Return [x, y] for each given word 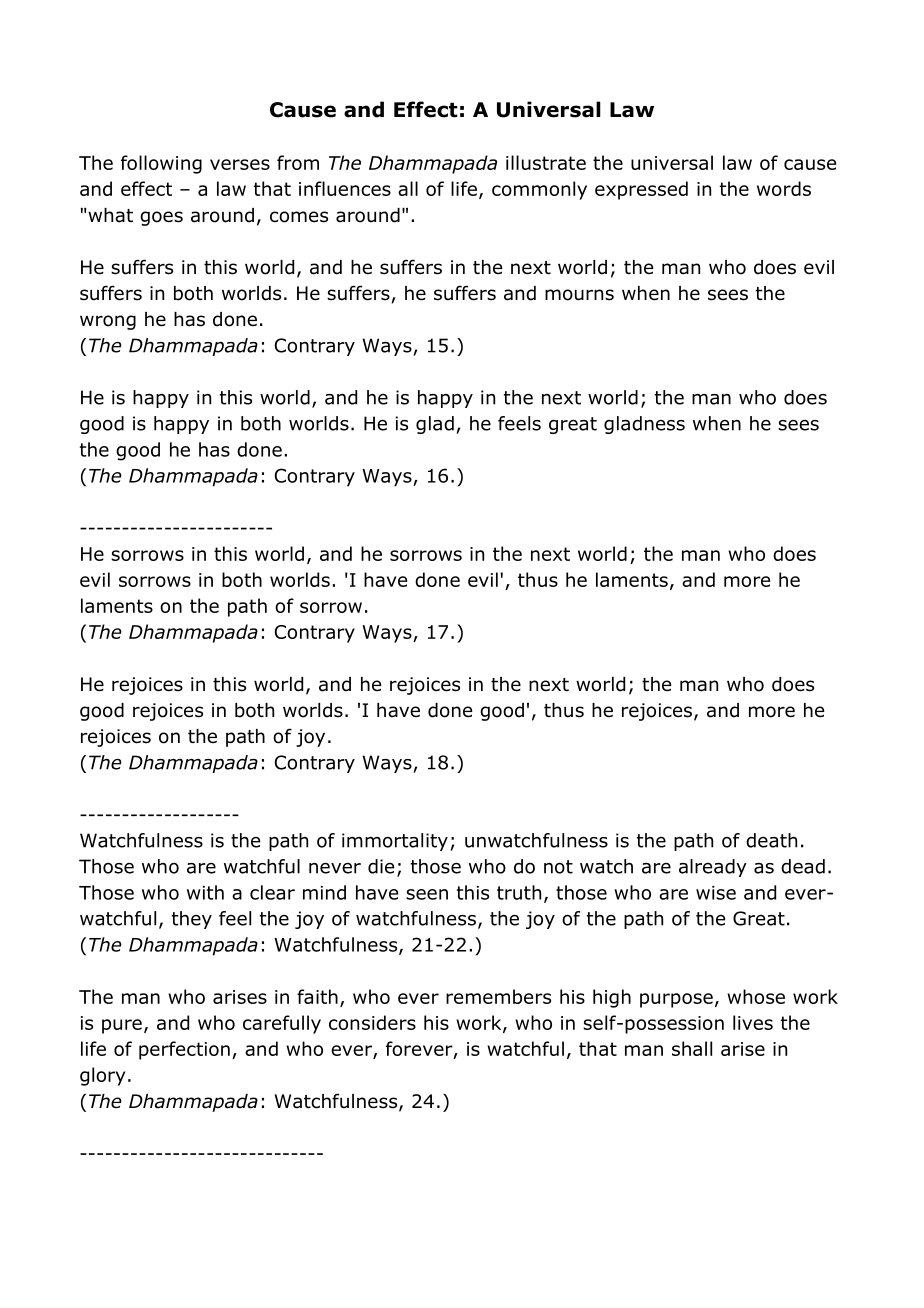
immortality [395, 842]
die [381, 866]
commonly [539, 190]
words [784, 188]
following [161, 164]
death [771, 840]
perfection [184, 1050]
